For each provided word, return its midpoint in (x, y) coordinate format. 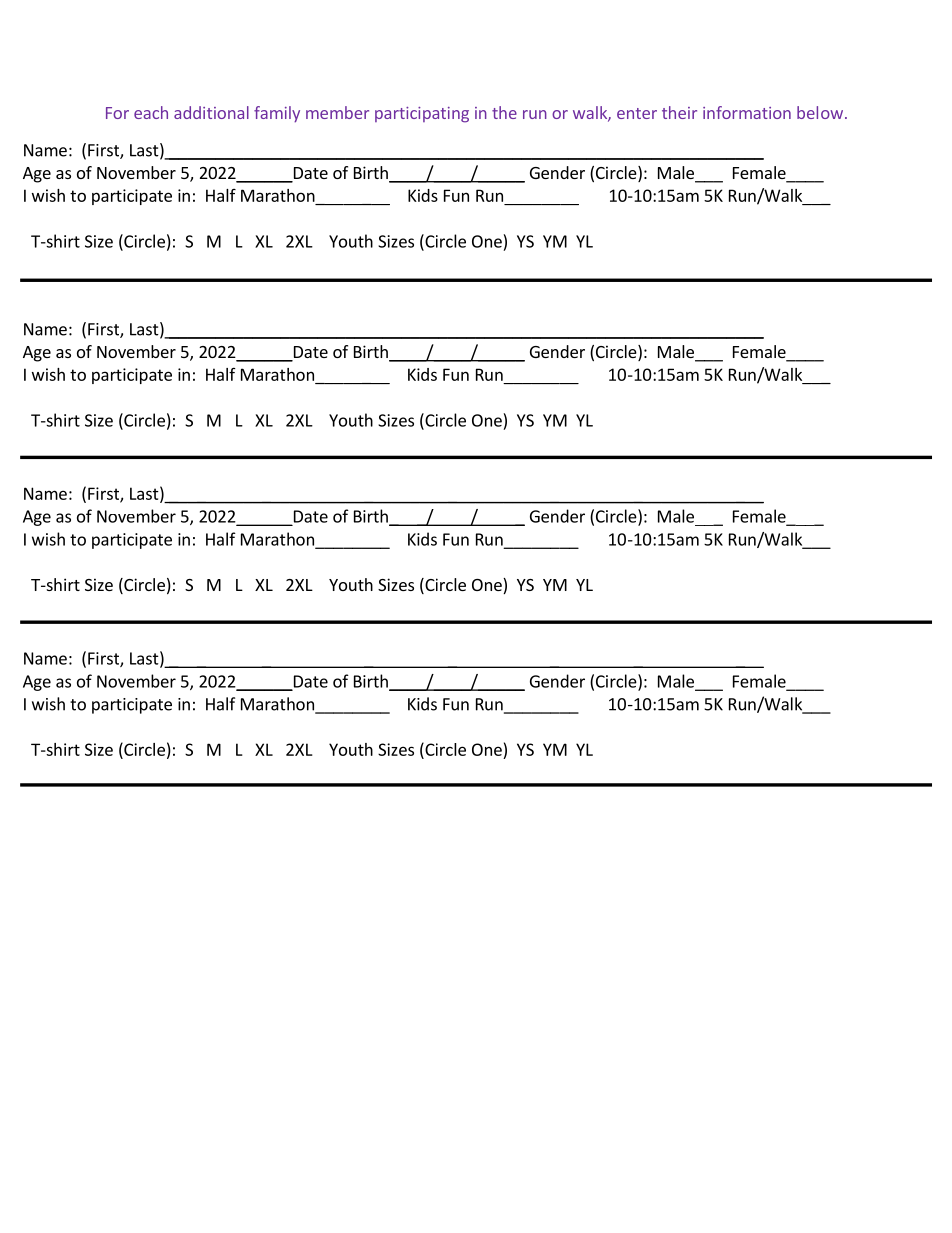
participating (422, 115)
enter (637, 113)
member (337, 112)
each (151, 112)
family (277, 114)
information (747, 112)
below (820, 112)
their (679, 112)
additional (211, 112)
